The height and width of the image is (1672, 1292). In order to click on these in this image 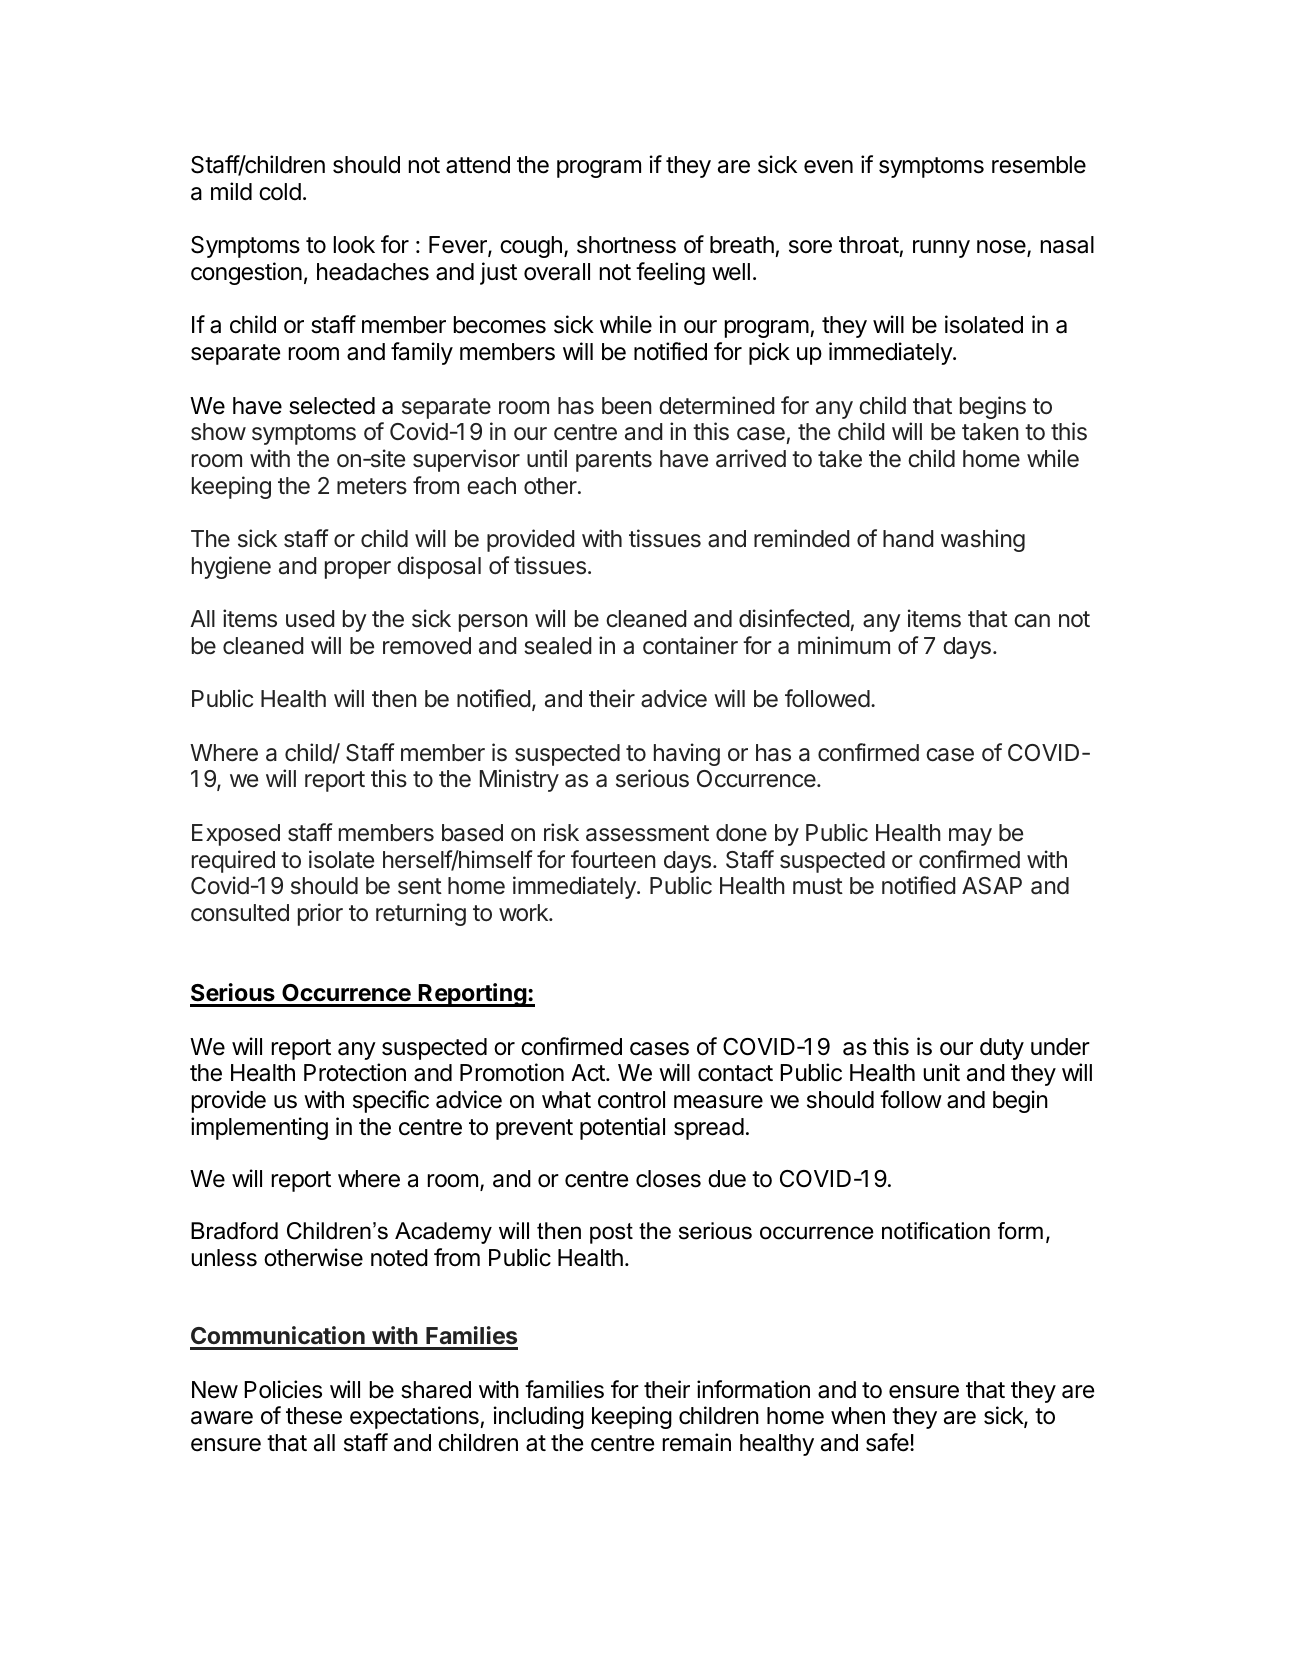, I will do `click(314, 1416)`.
